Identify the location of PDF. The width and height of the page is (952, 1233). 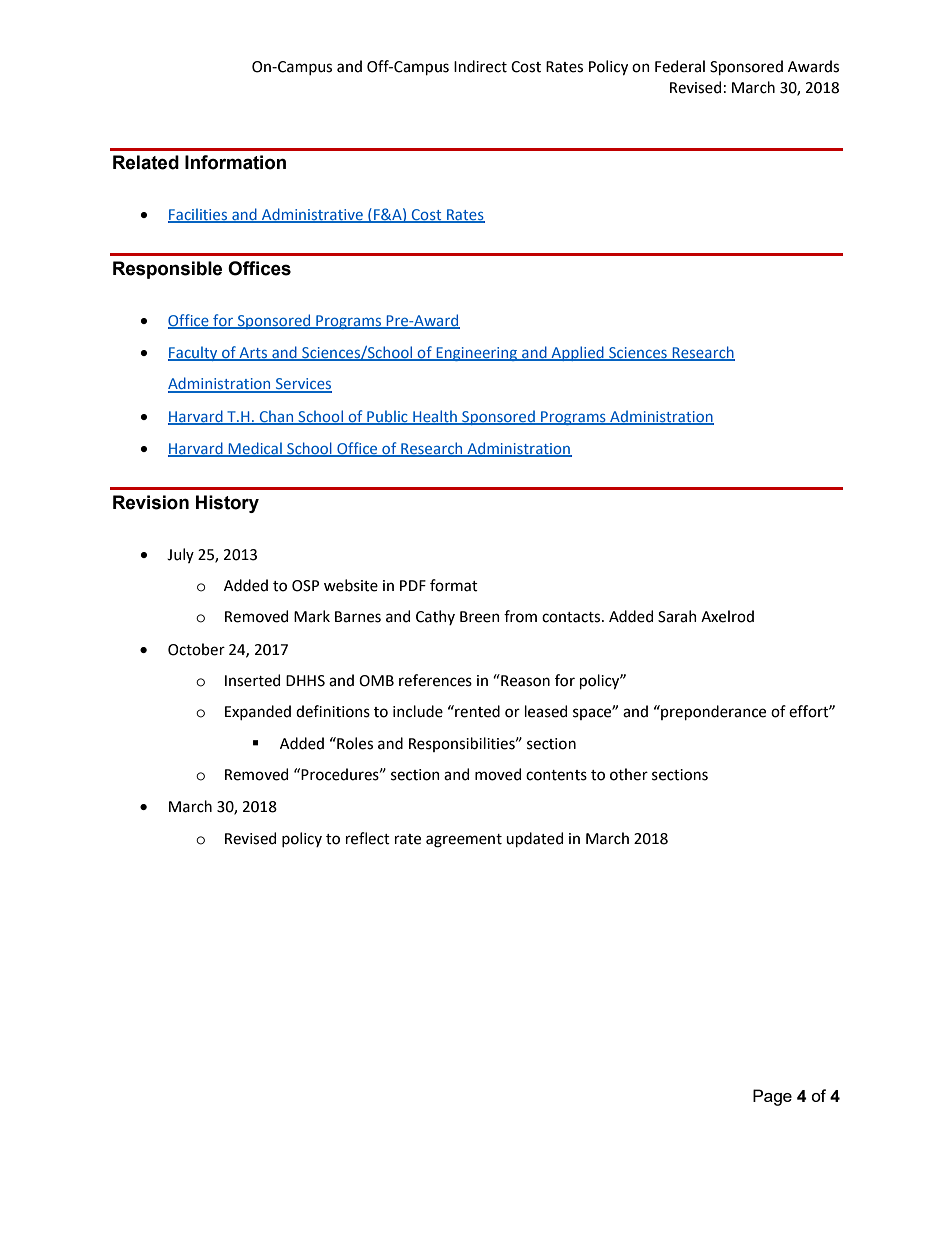
(413, 585).
